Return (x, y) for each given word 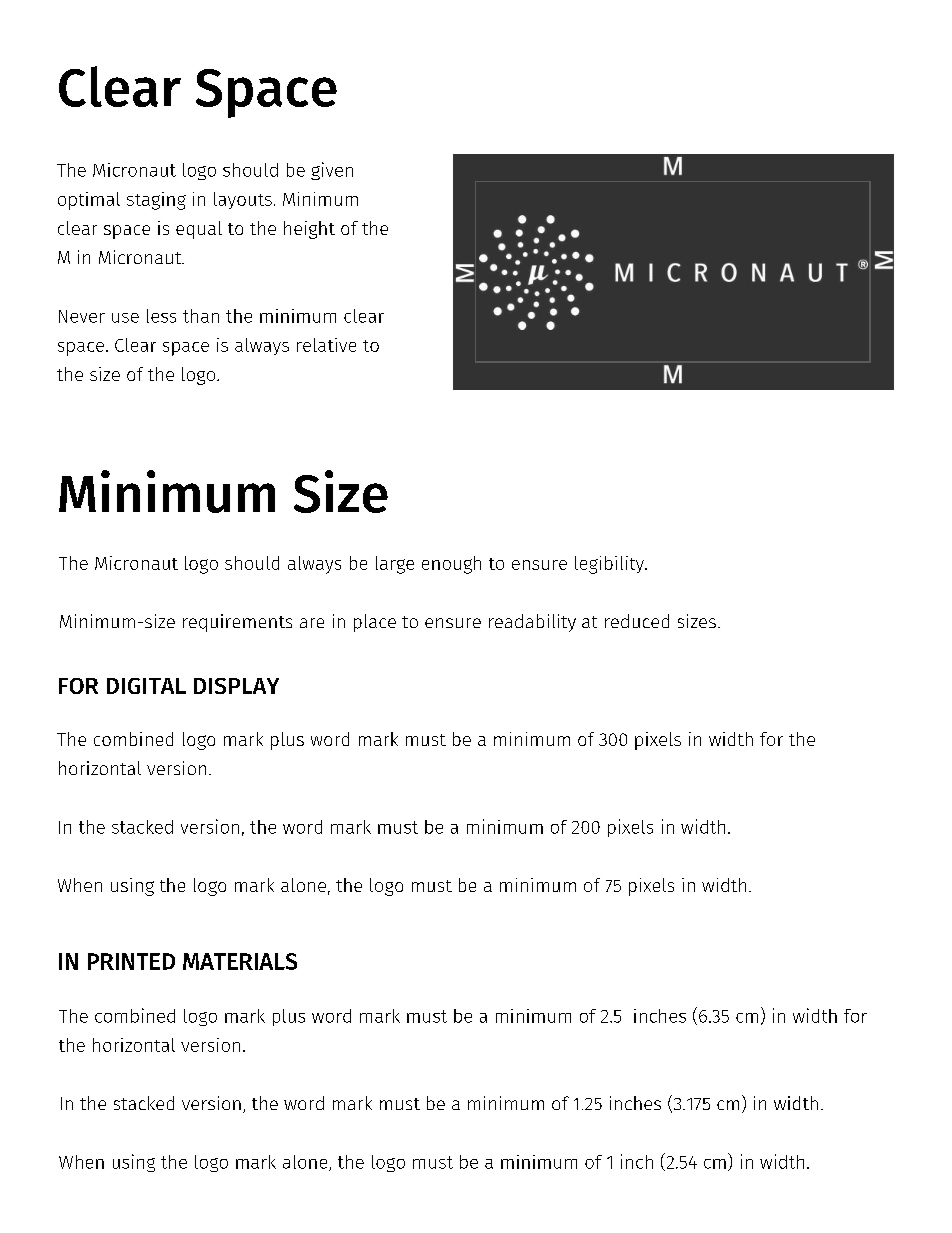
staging (156, 201)
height (309, 230)
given (332, 171)
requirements (237, 623)
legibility (610, 565)
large (395, 565)
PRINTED (131, 961)
